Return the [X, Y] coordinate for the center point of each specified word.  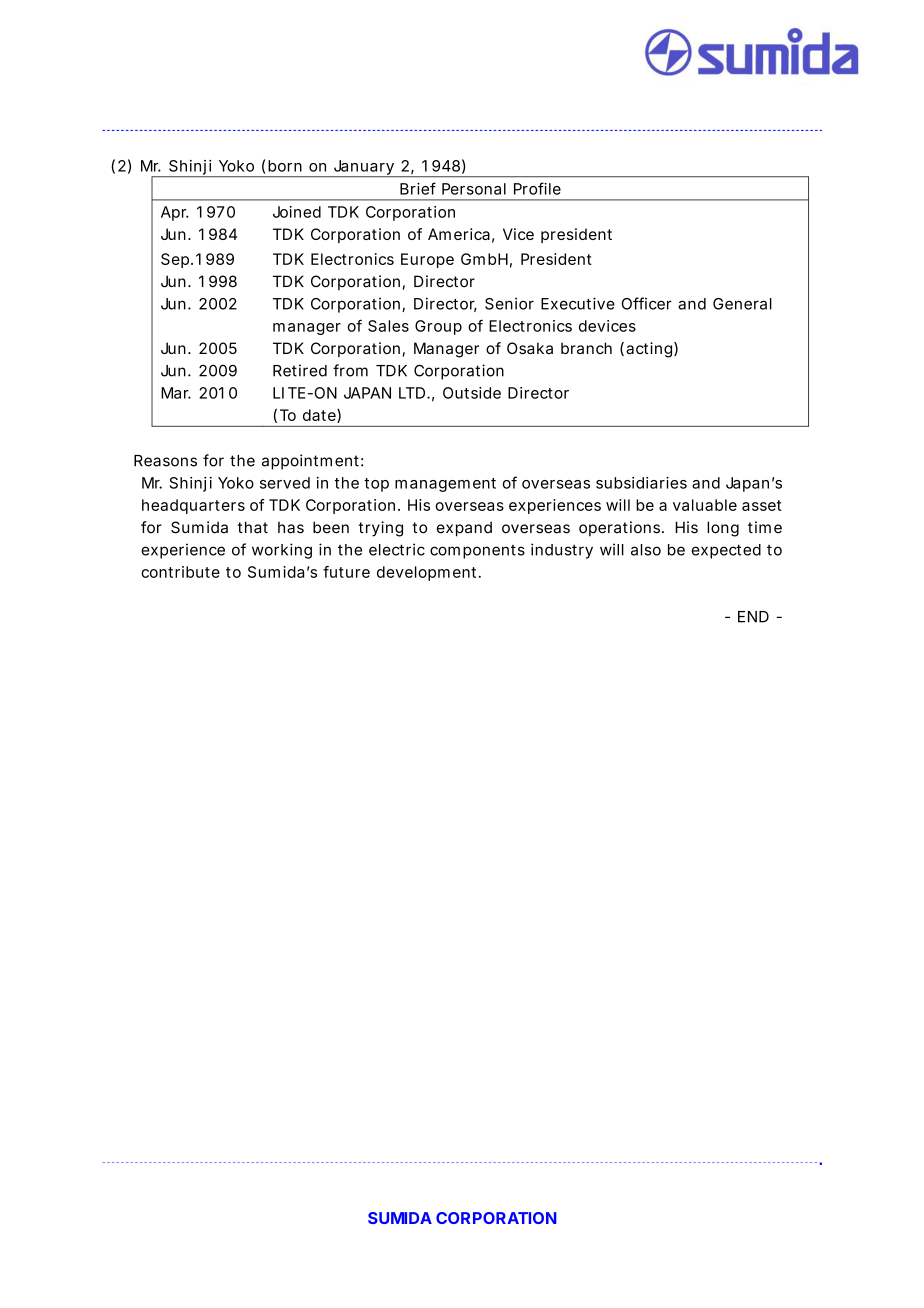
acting [650, 350]
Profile [537, 188]
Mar [176, 393]
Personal [474, 189]
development [428, 573]
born [285, 166]
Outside [472, 393]
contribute [180, 572]
